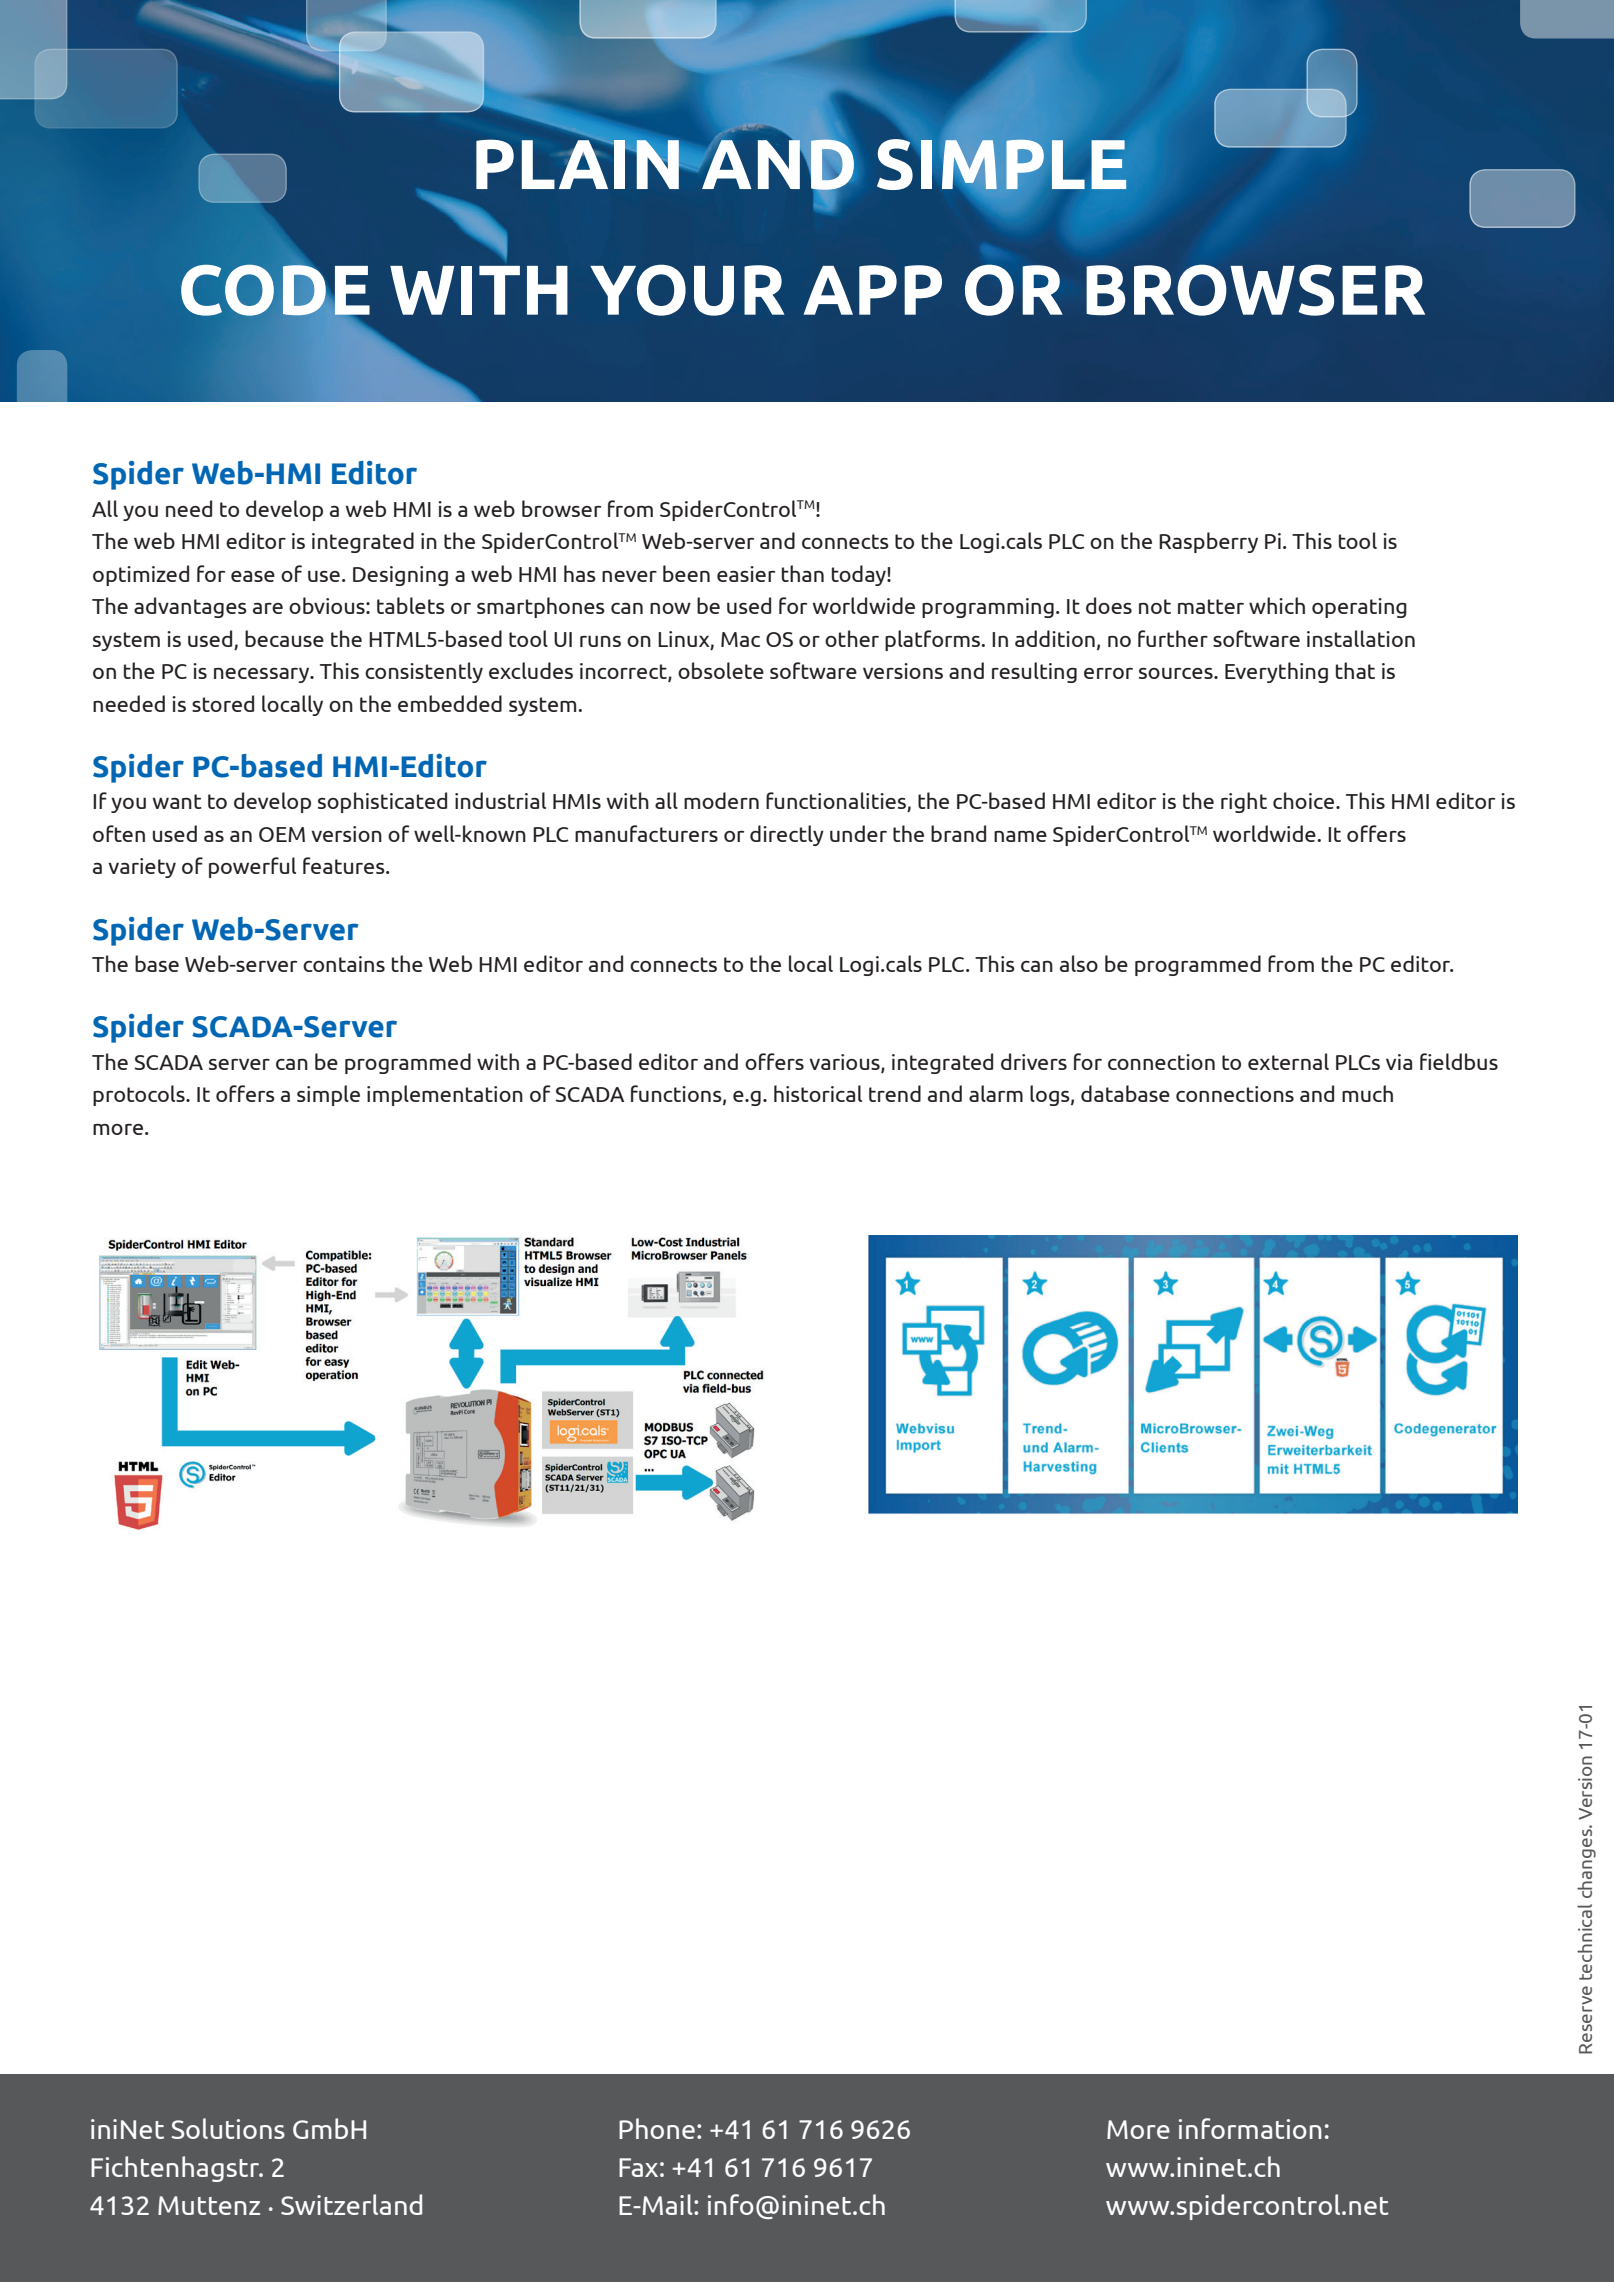 The width and height of the image is (1614, 2282). I want to click on historical, so click(818, 1093).
